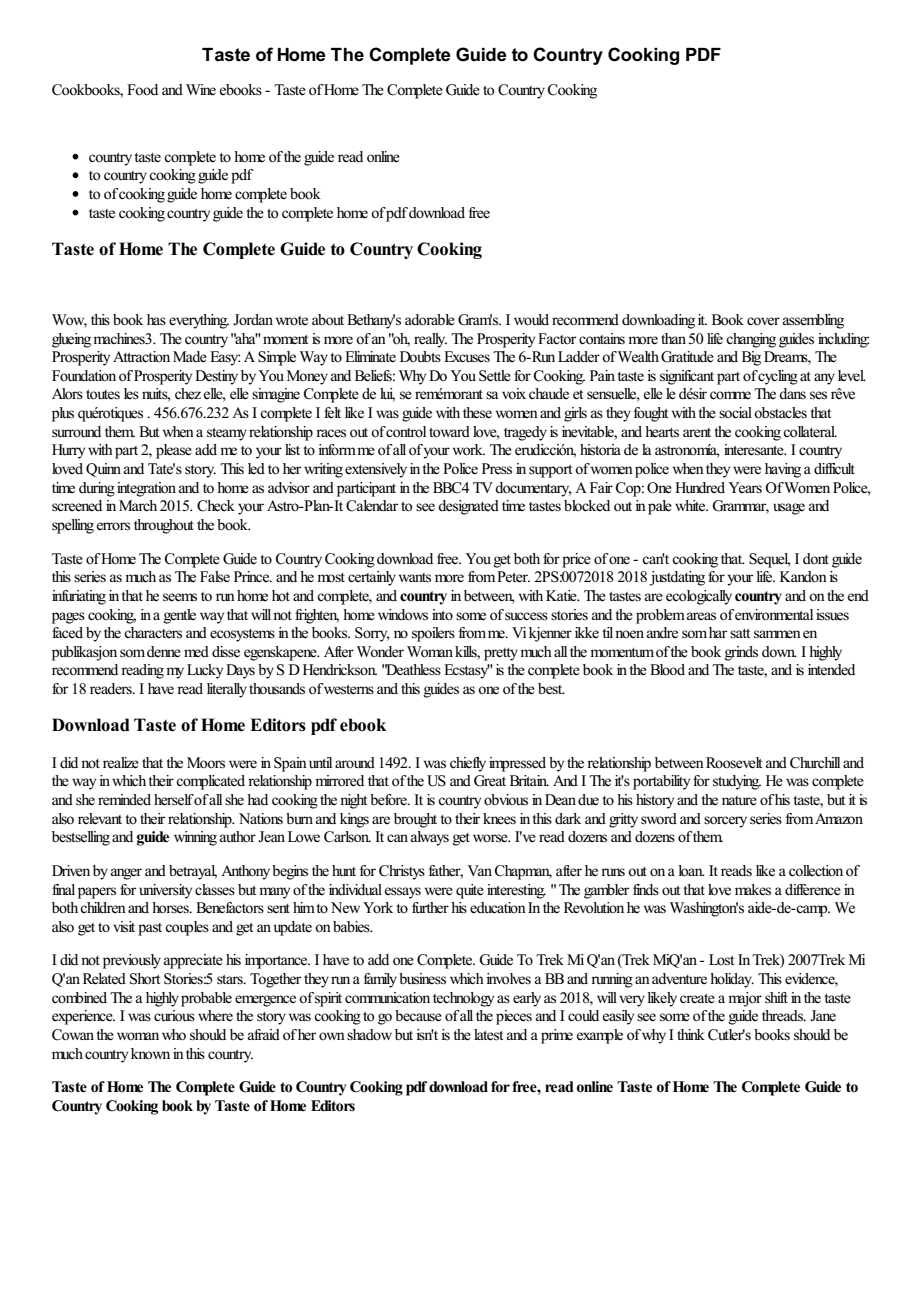 Image resolution: width=924 pixels, height=1308 pixels. I want to click on Deathless, so click(413, 669).
